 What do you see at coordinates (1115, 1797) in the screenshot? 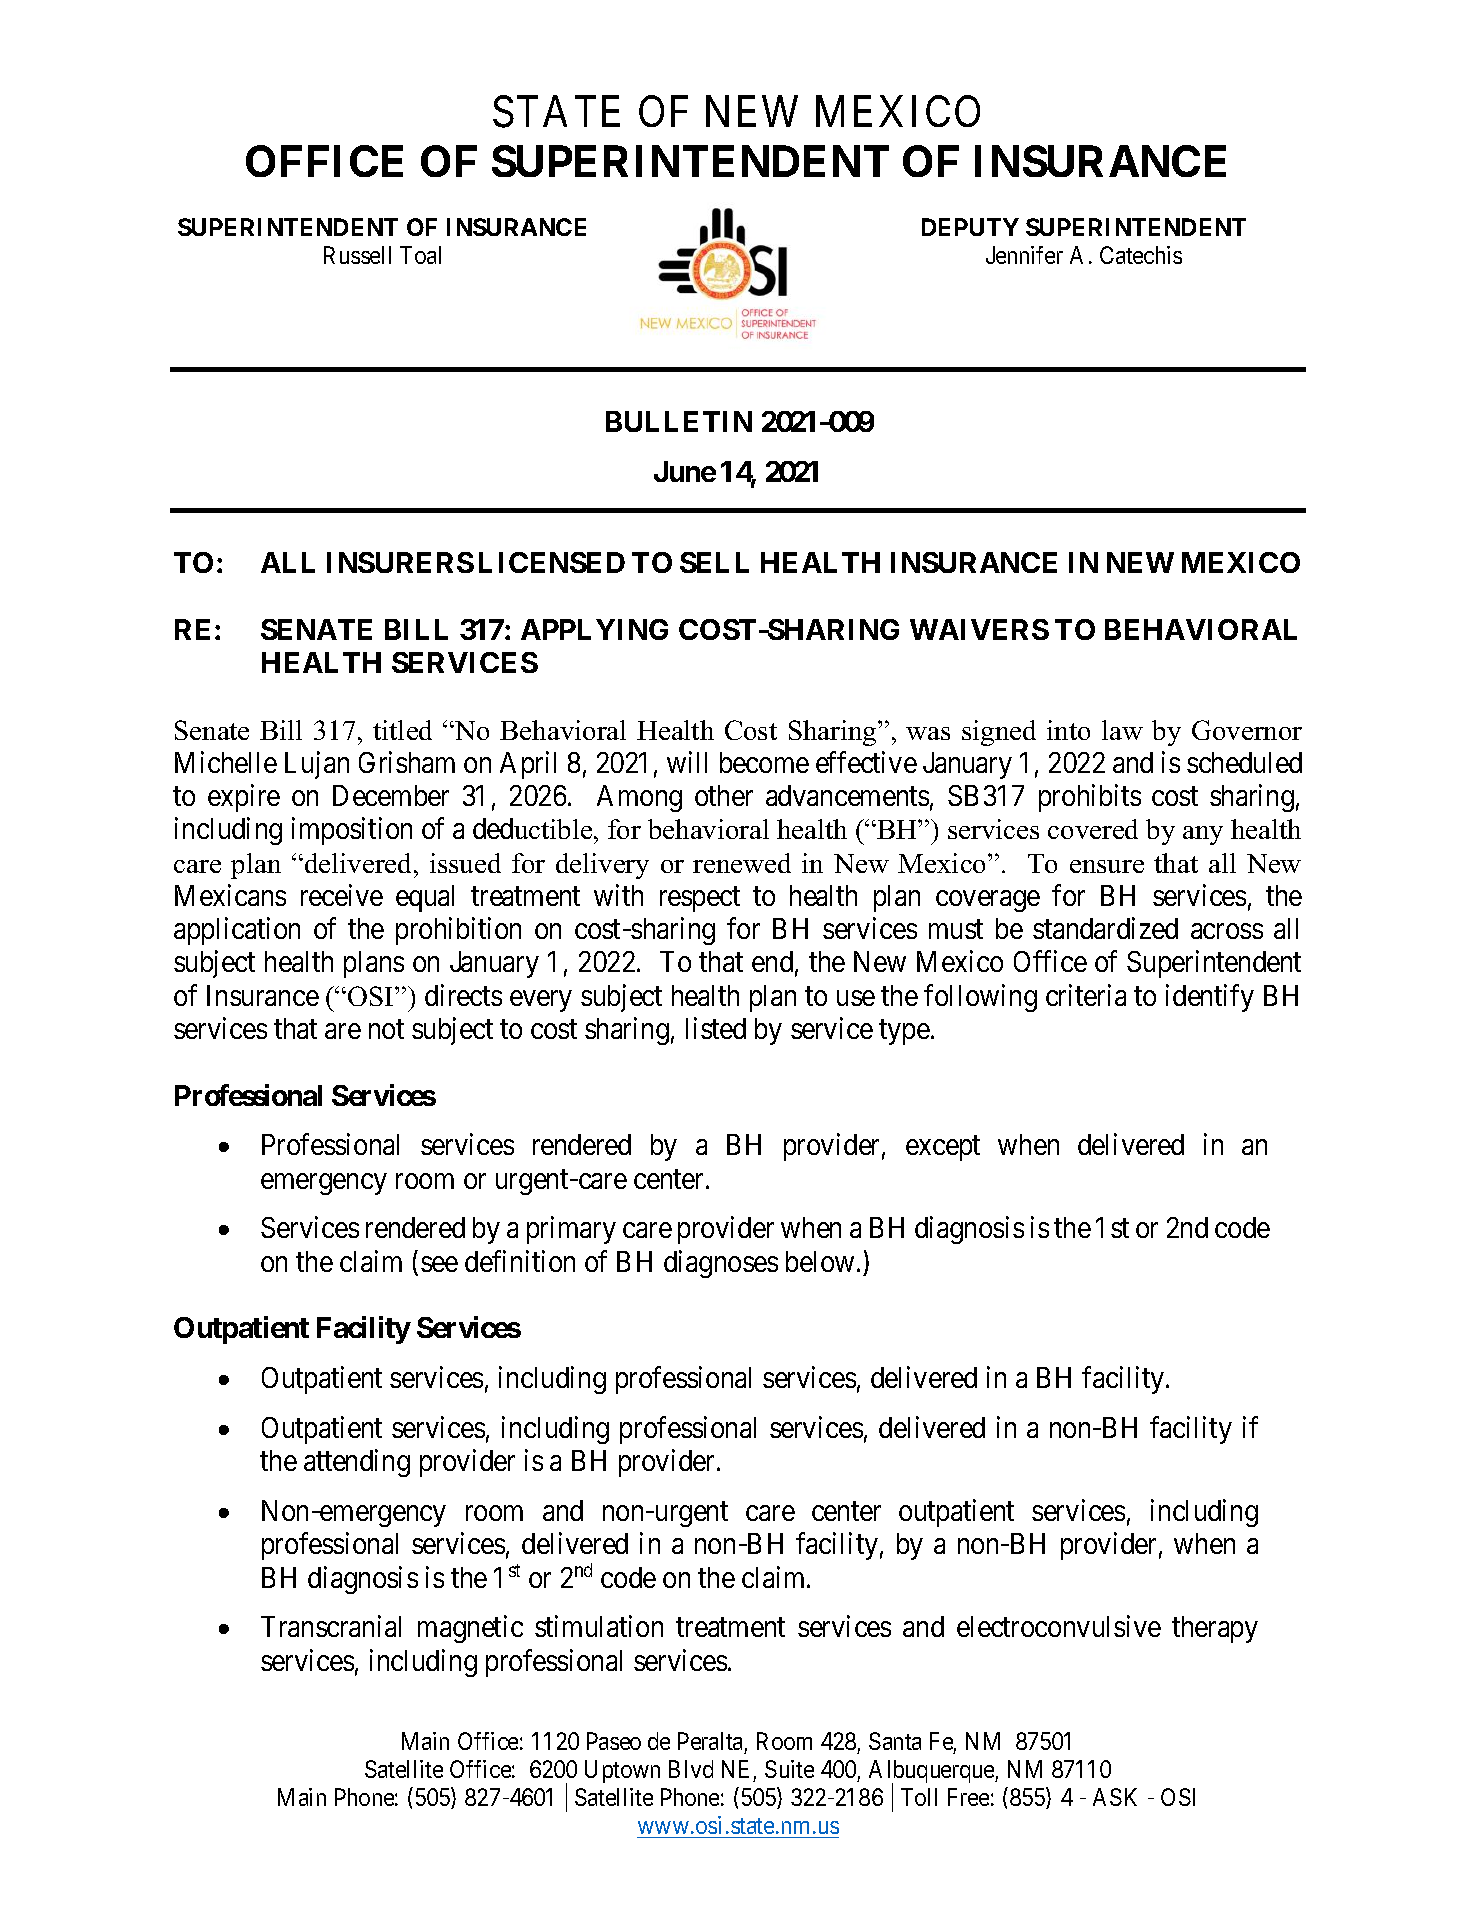
I see `ASK` at bounding box center [1115, 1797].
